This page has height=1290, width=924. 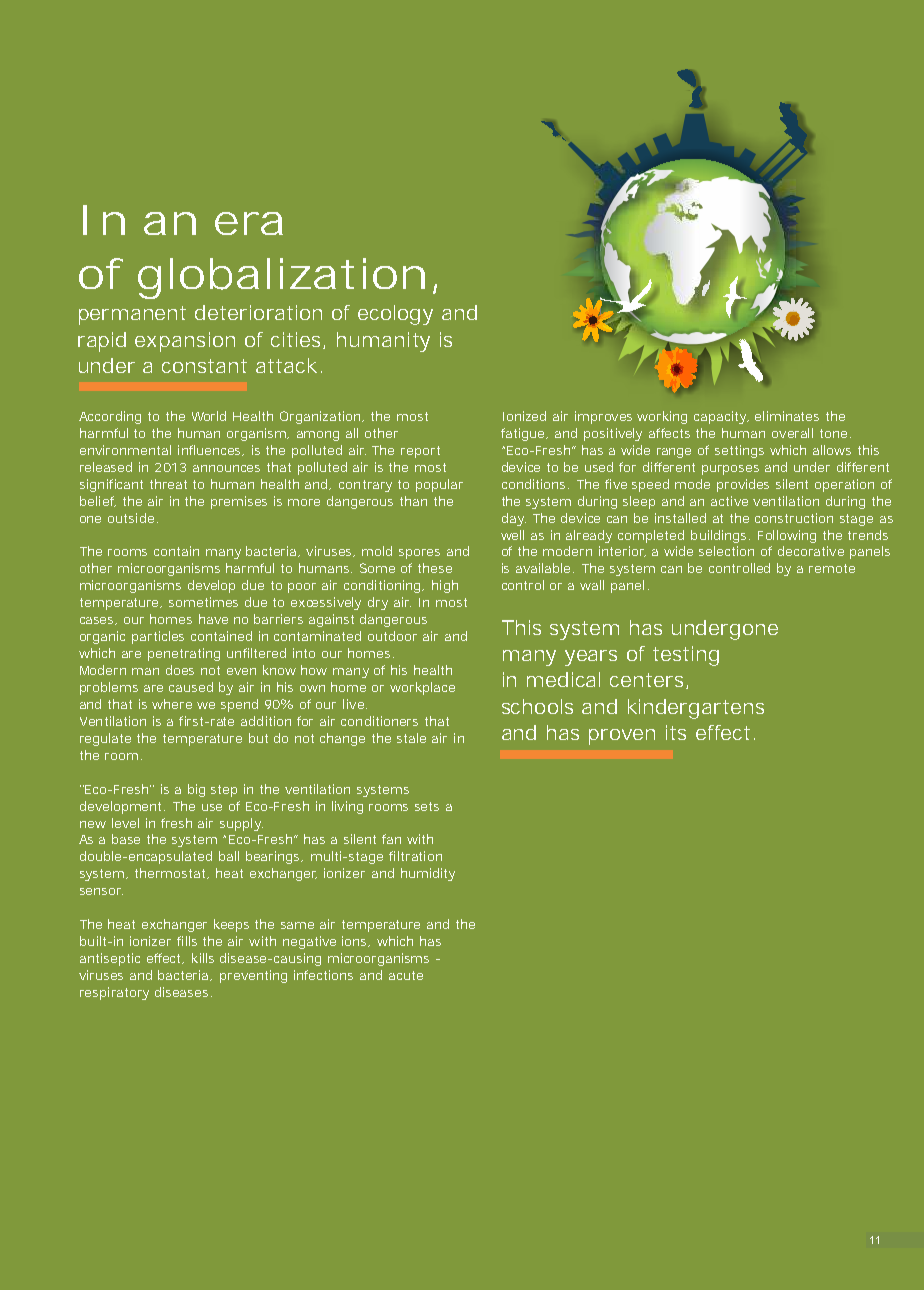 I want to click on its, so click(x=676, y=732).
